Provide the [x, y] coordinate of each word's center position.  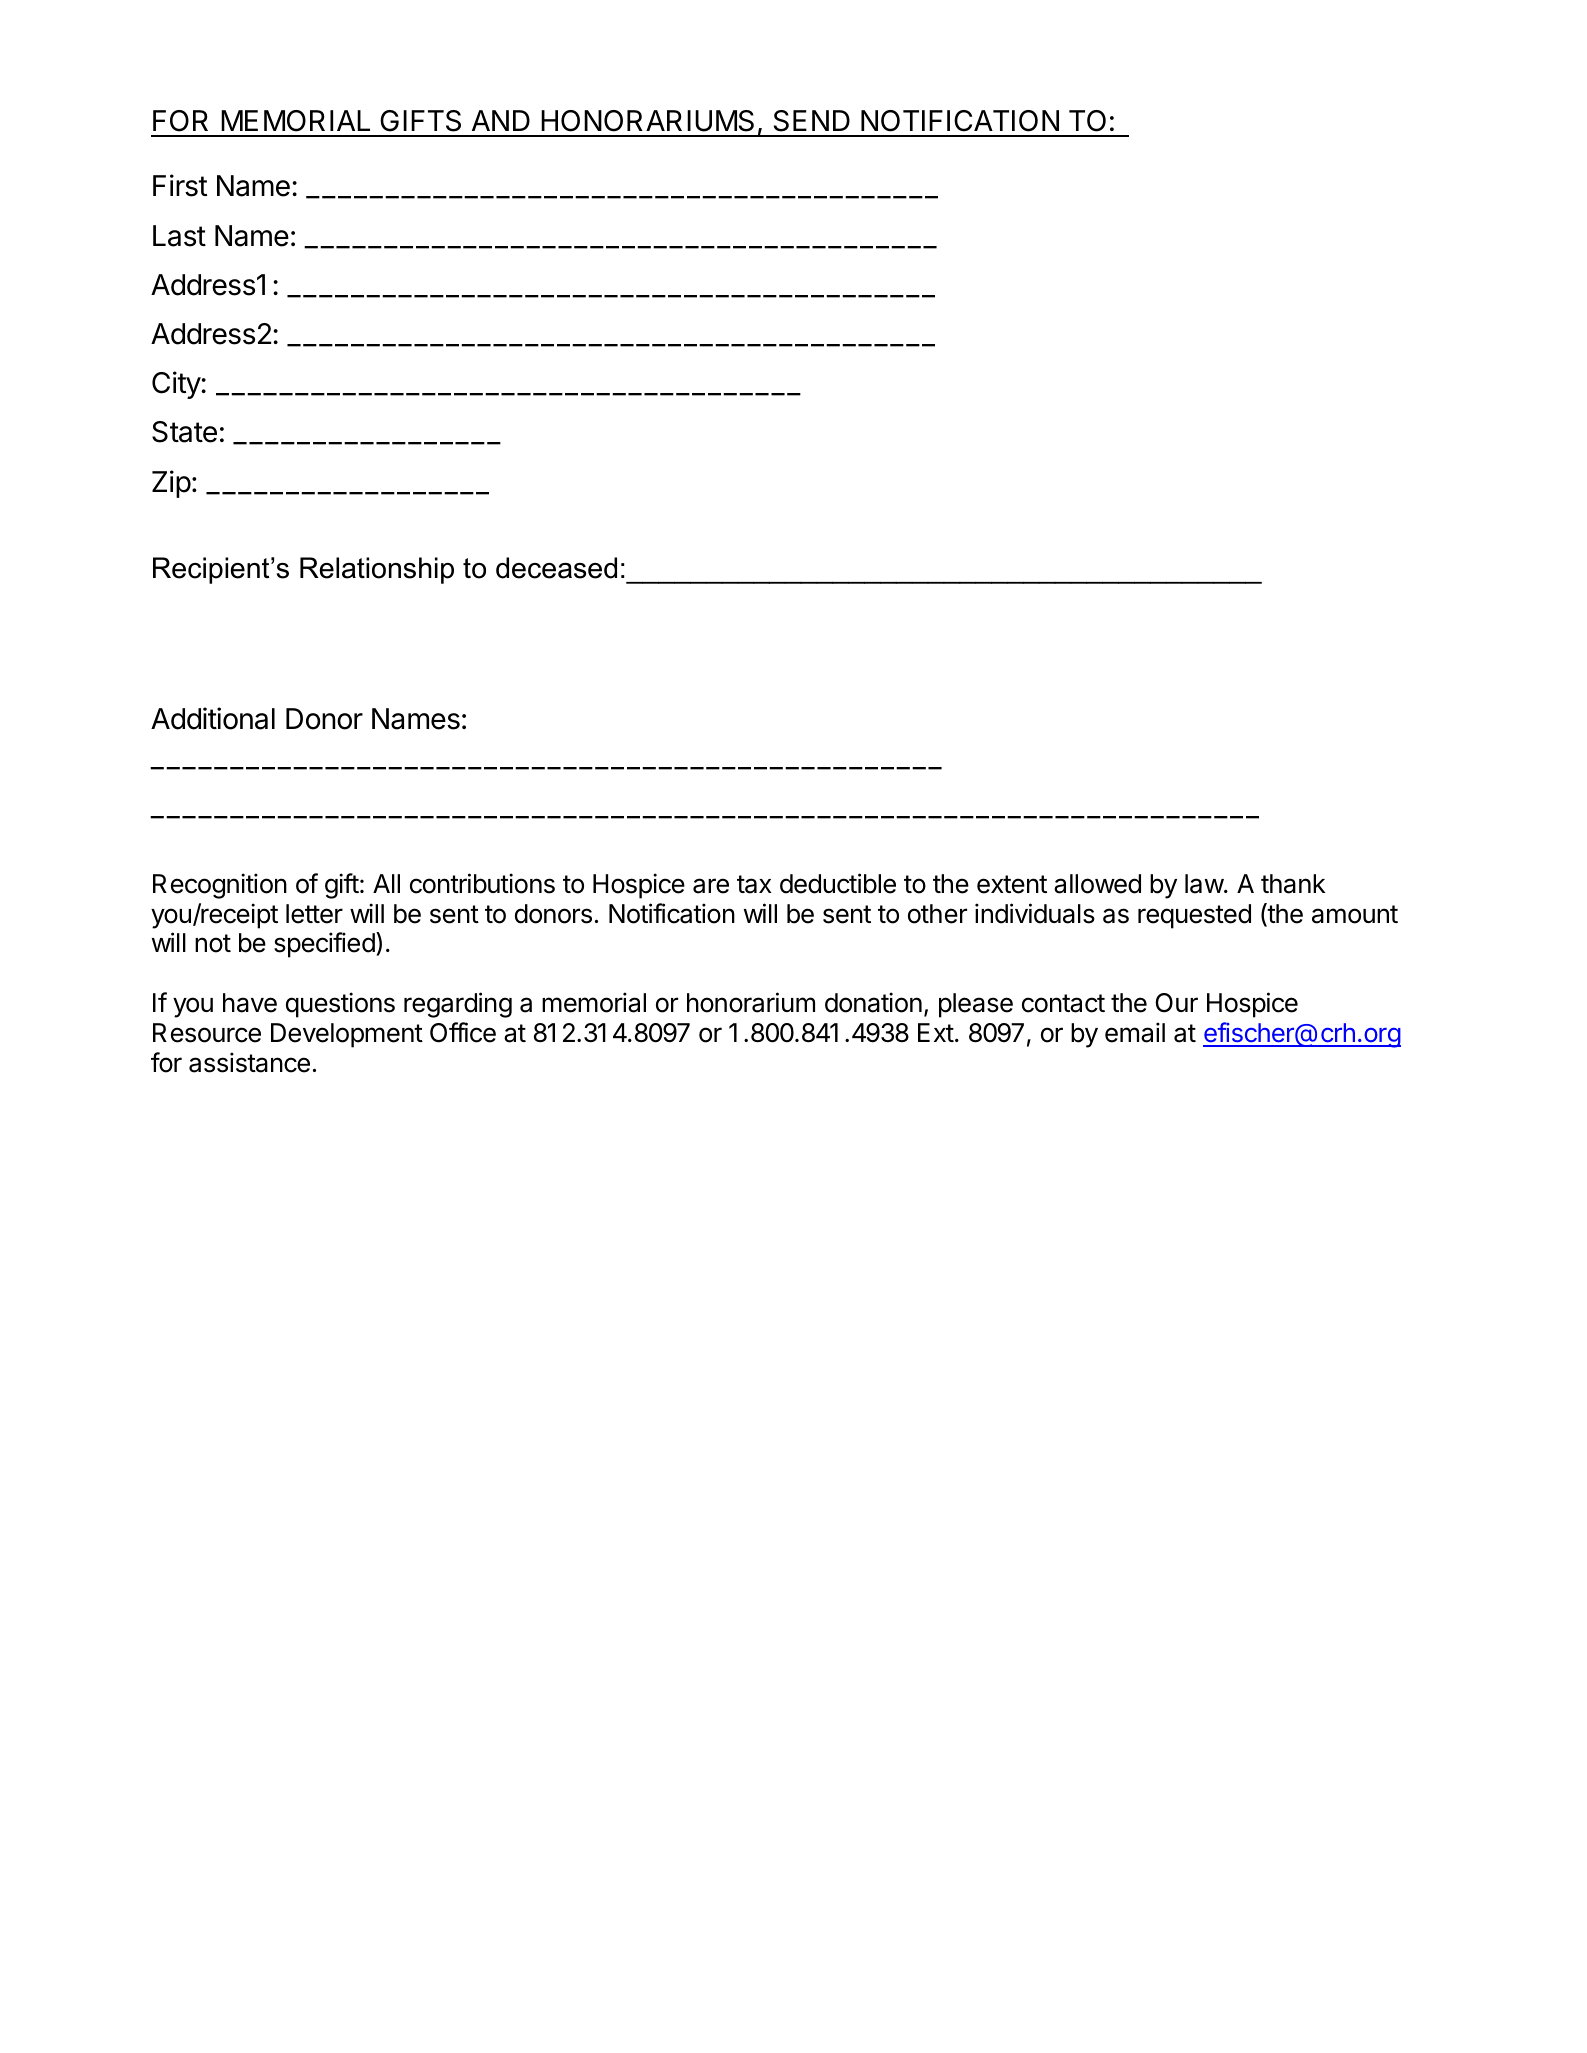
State [184, 432]
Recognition [220, 886]
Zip [171, 484]
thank [1293, 884]
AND [501, 120]
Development [347, 1035]
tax [754, 884]
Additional [213, 718]
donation [873, 1002]
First [180, 185]
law [1205, 884]
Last [179, 236]
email [1135, 1032]
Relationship [377, 570]
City [177, 385]
